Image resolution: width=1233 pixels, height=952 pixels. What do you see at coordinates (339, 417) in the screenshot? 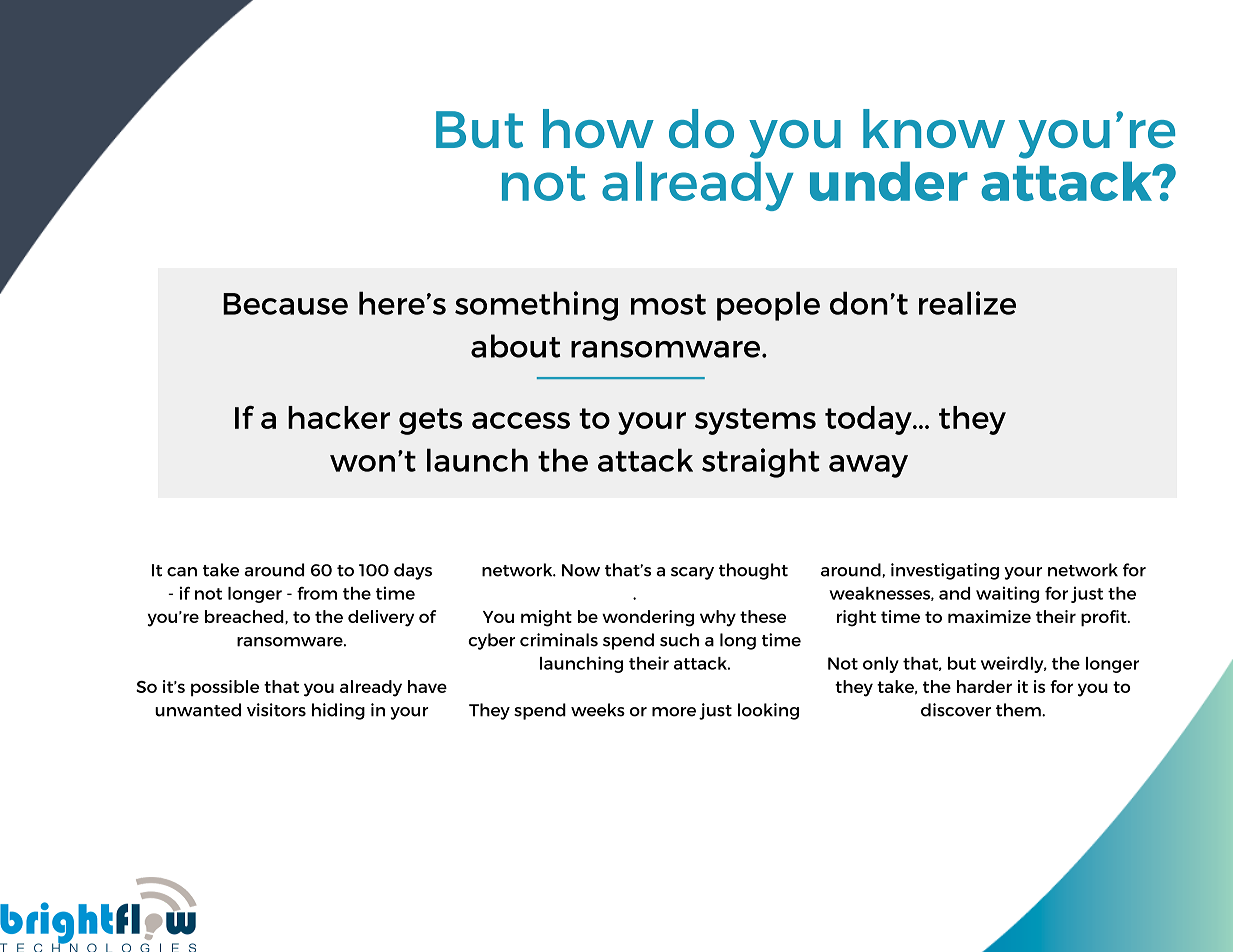
I see `hacker` at bounding box center [339, 417].
